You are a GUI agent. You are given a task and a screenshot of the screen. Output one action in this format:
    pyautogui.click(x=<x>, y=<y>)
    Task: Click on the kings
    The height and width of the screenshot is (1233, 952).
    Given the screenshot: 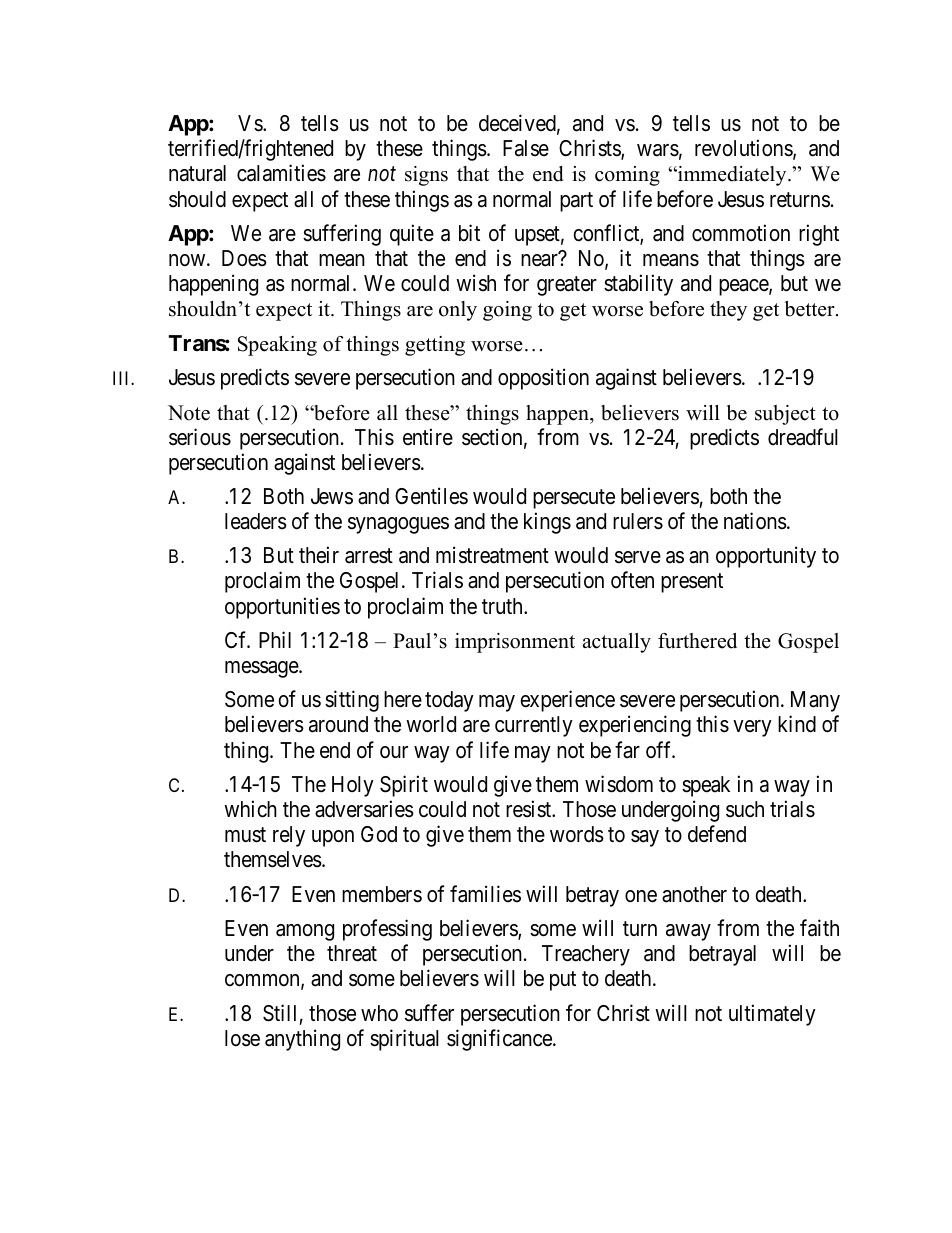 What is the action you would take?
    pyautogui.click(x=547, y=523)
